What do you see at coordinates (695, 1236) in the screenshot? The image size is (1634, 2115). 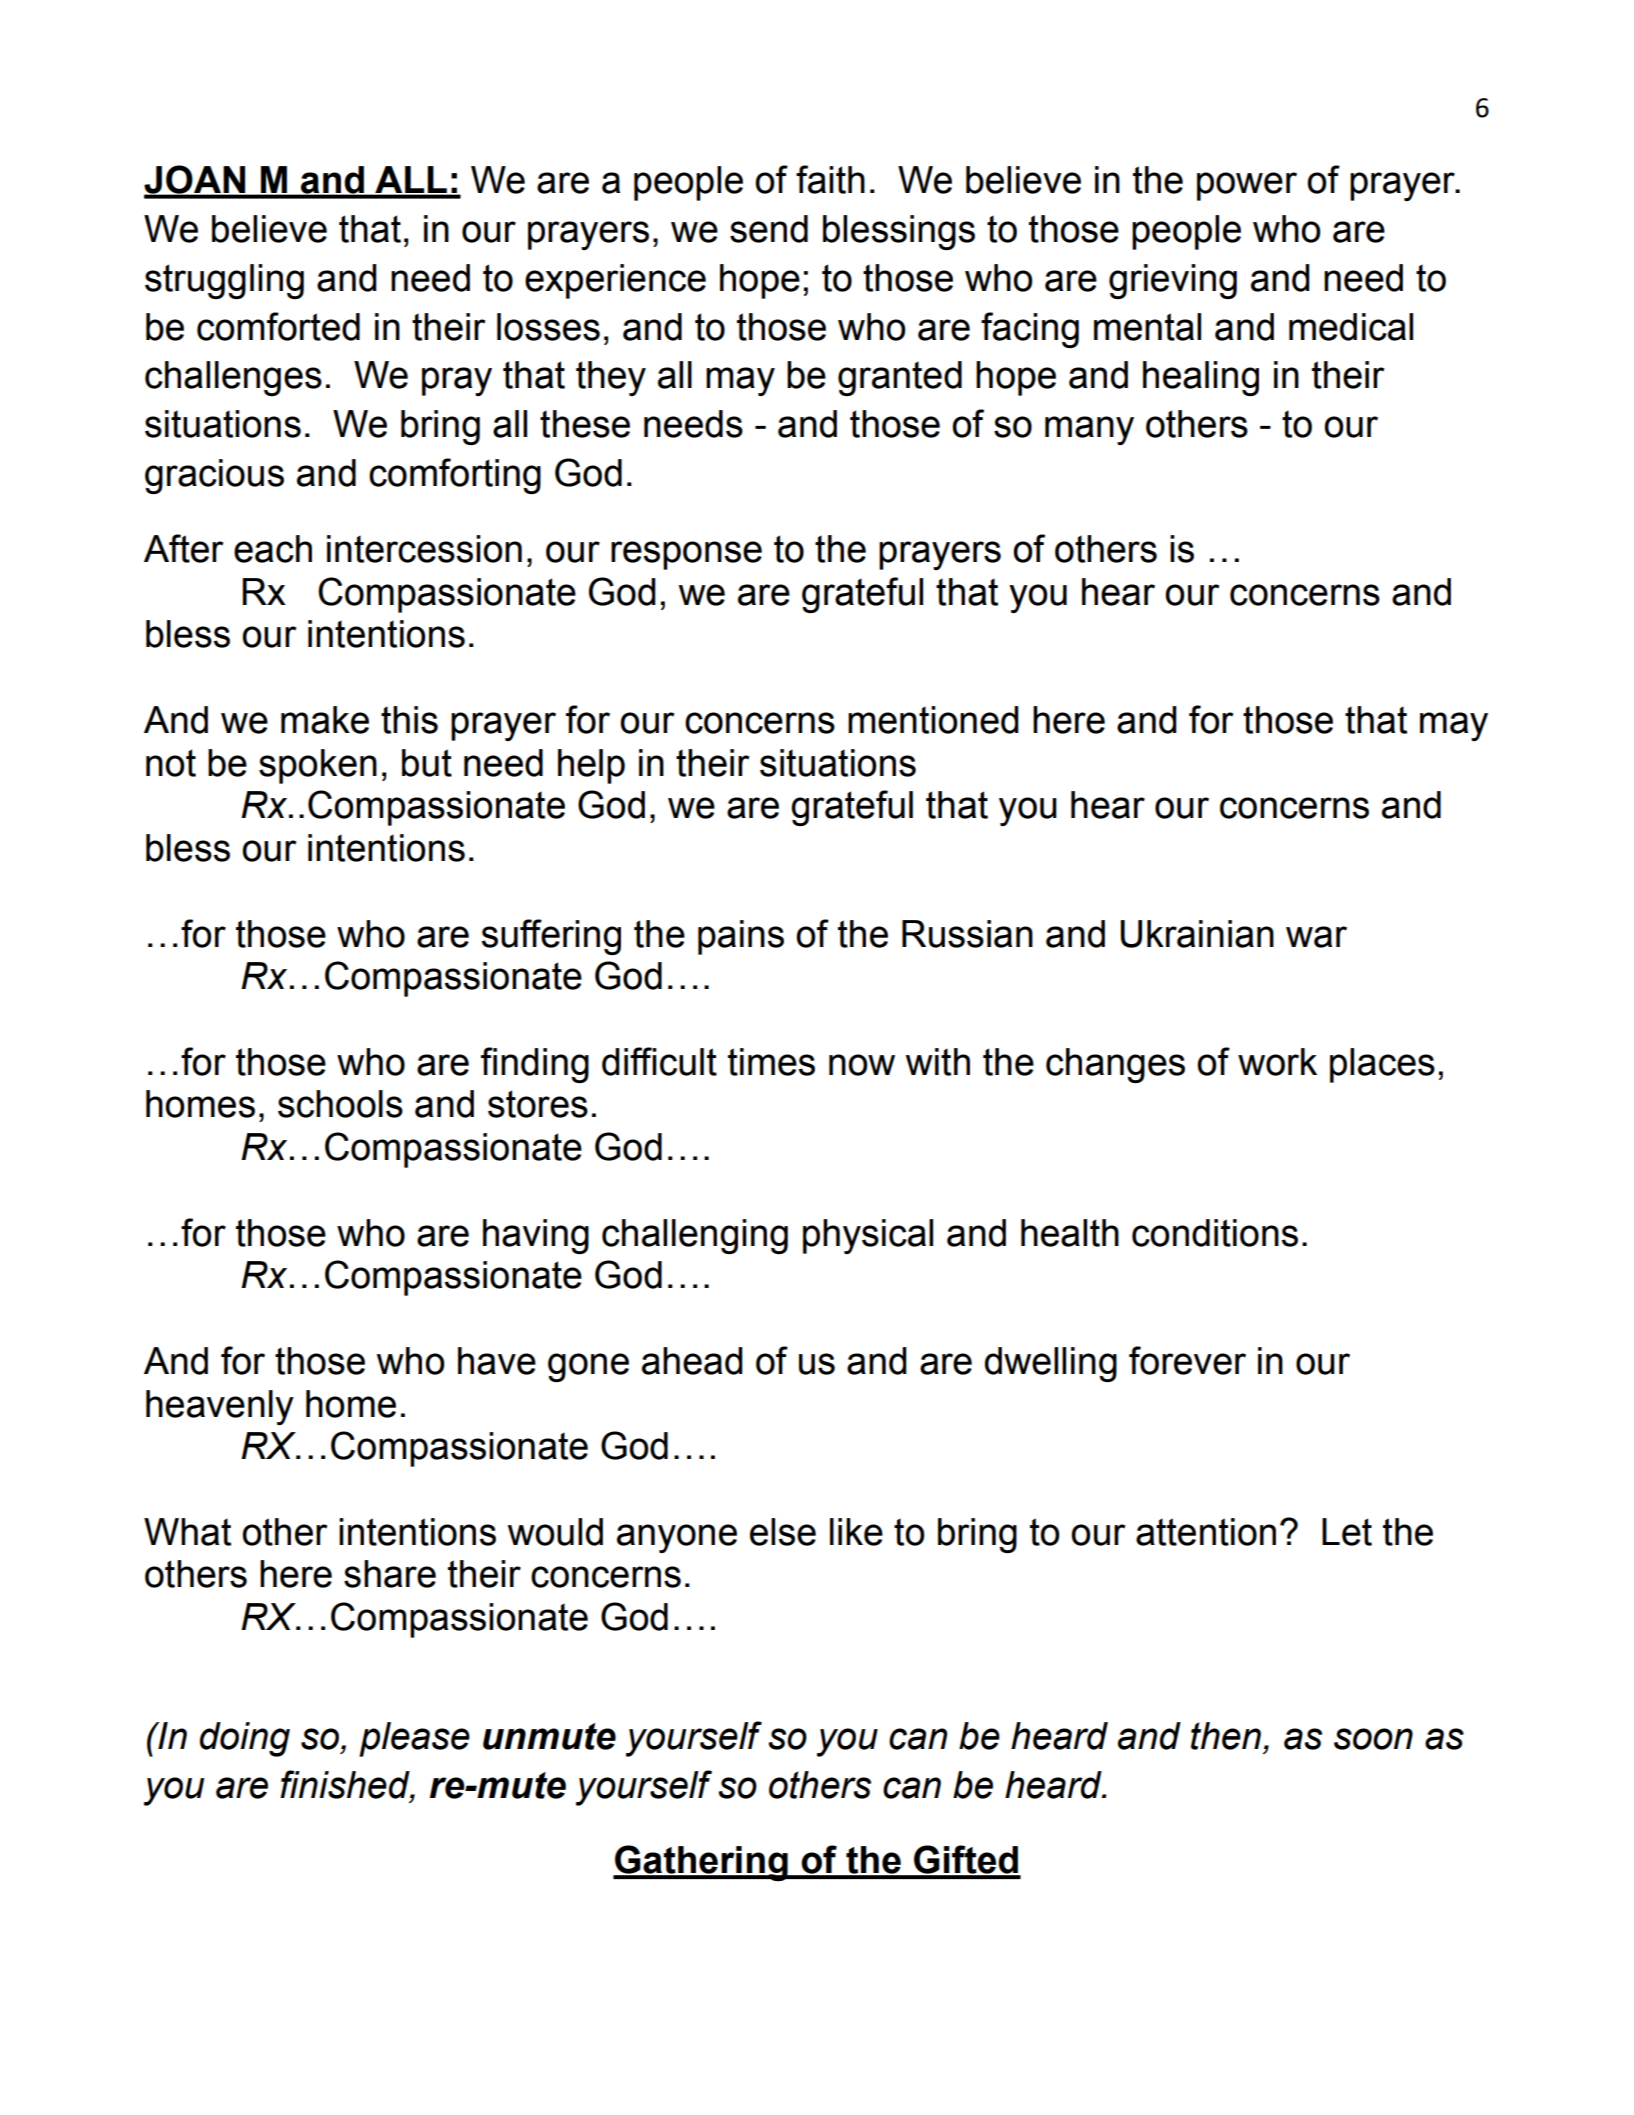 I see `challenging` at bounding box center [695, 1236].
